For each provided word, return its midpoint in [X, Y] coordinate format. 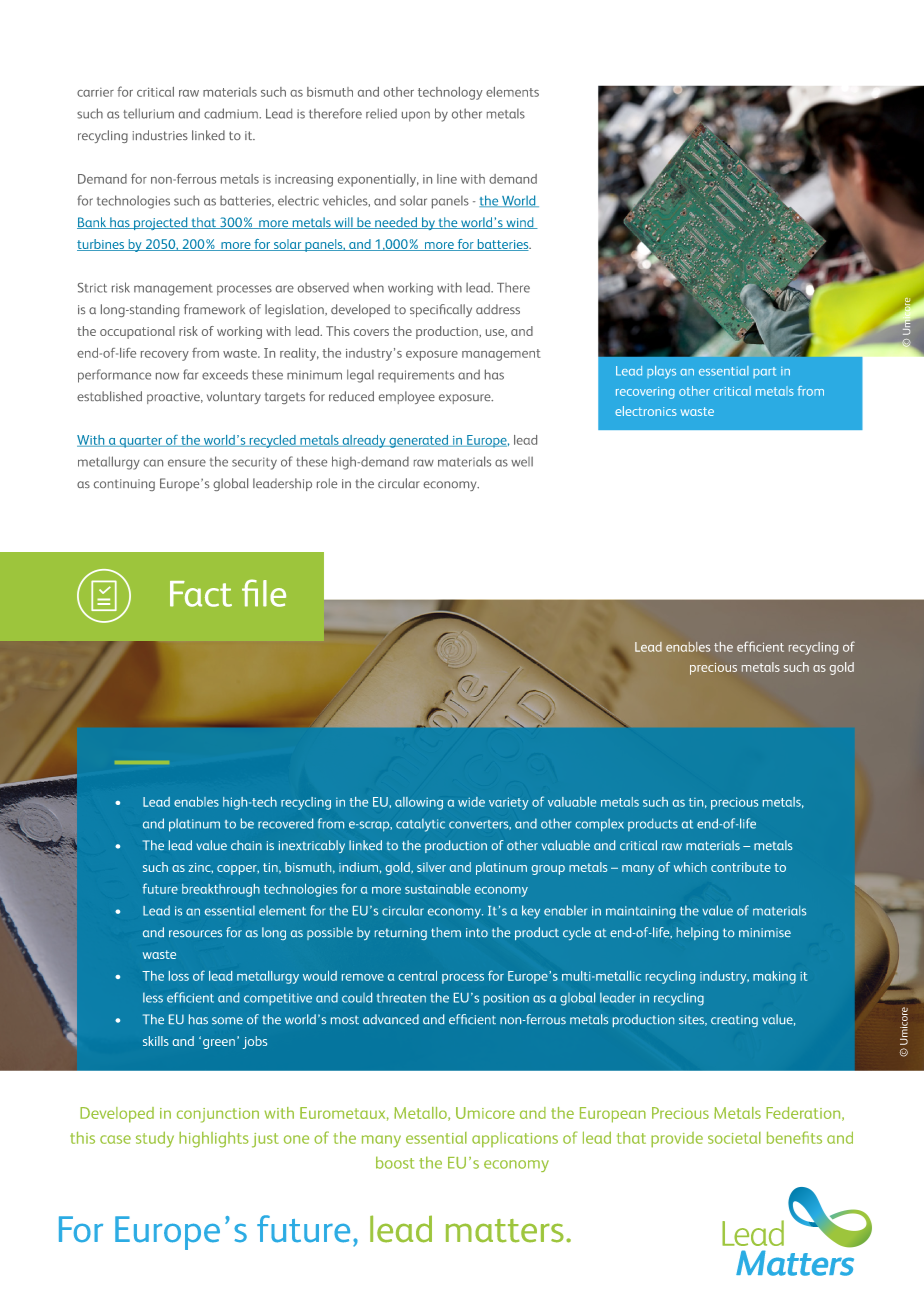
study [155, 1139]
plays [661, 372]
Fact [201, 594]
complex [599, 825]
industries [160, 135]
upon [416, 116]
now [167, 376]
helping [697, 933]
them [446, 932]
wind [520, 223]
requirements [416, 376]
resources [195, 933]
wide [471, 802]
